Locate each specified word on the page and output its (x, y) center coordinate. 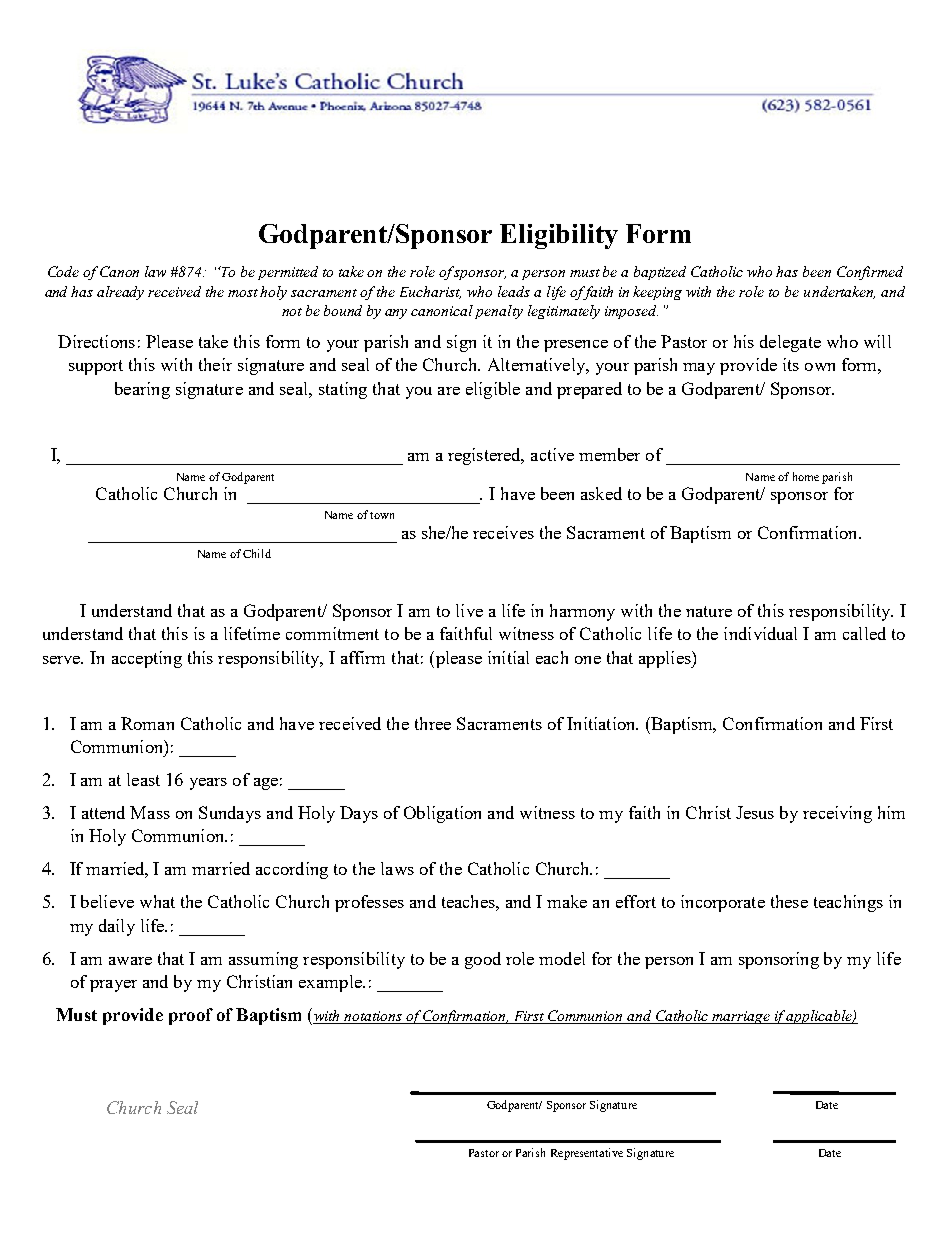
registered (485, 456)
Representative (587, 1154)
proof (191, 1016)
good (483, 960)
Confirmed (870, 273)
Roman (147, 723)
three (433, 723)
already (120, 293)
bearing (142, 390)
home (806, 476)
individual (760, 633)
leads (514, 291)
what (157, 901)
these (789, 901)
